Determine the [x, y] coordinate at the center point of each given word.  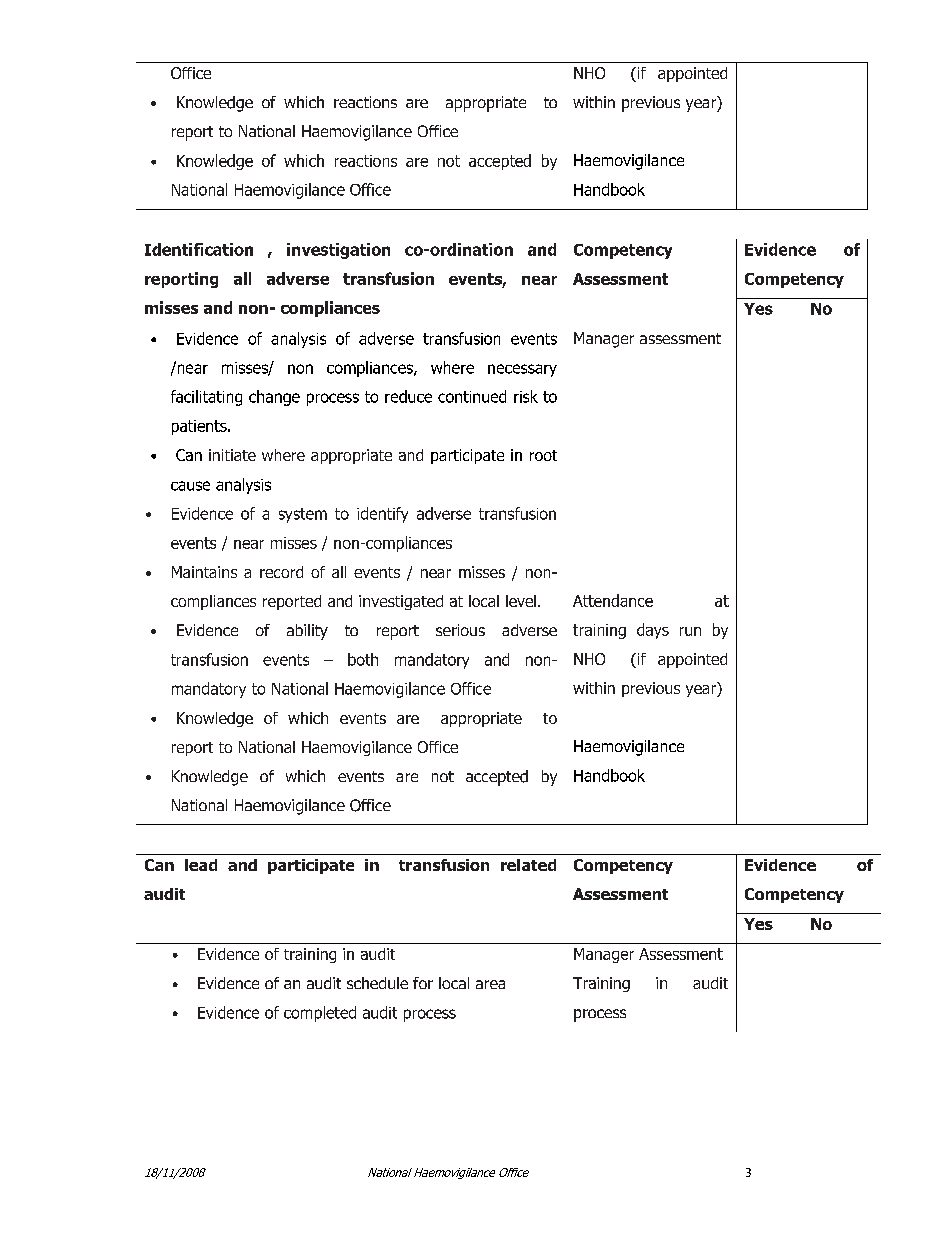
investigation [338, 251]
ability [307, 632]
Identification [199, 249]
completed [320, 1014]
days [653, 631]
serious [460, 630]
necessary [522, 370]
